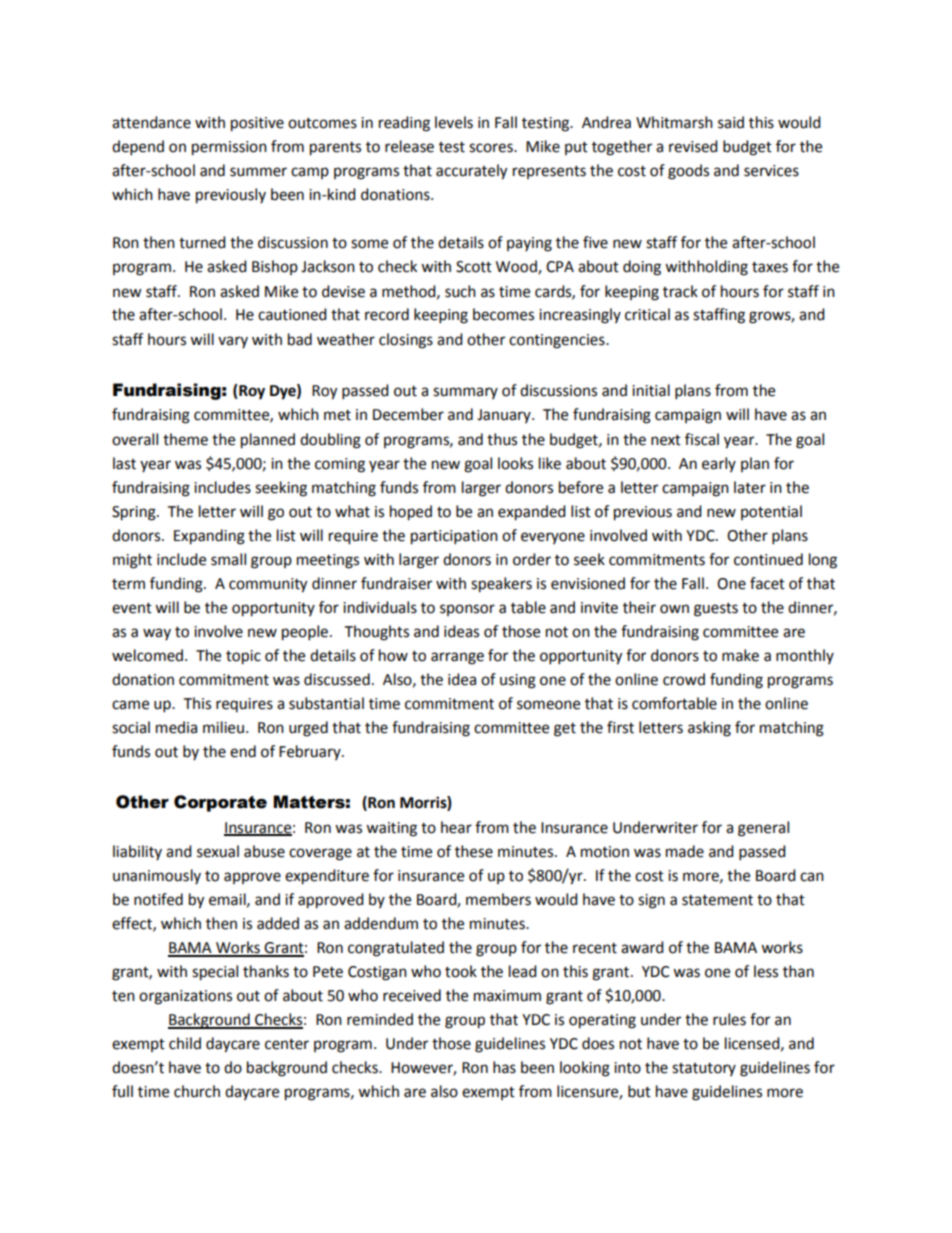 Image resolution: width=952 pixels, height=1233 pixels. Describe the element at coordinates (185, 1043) in the page. I see `child` at that location.
